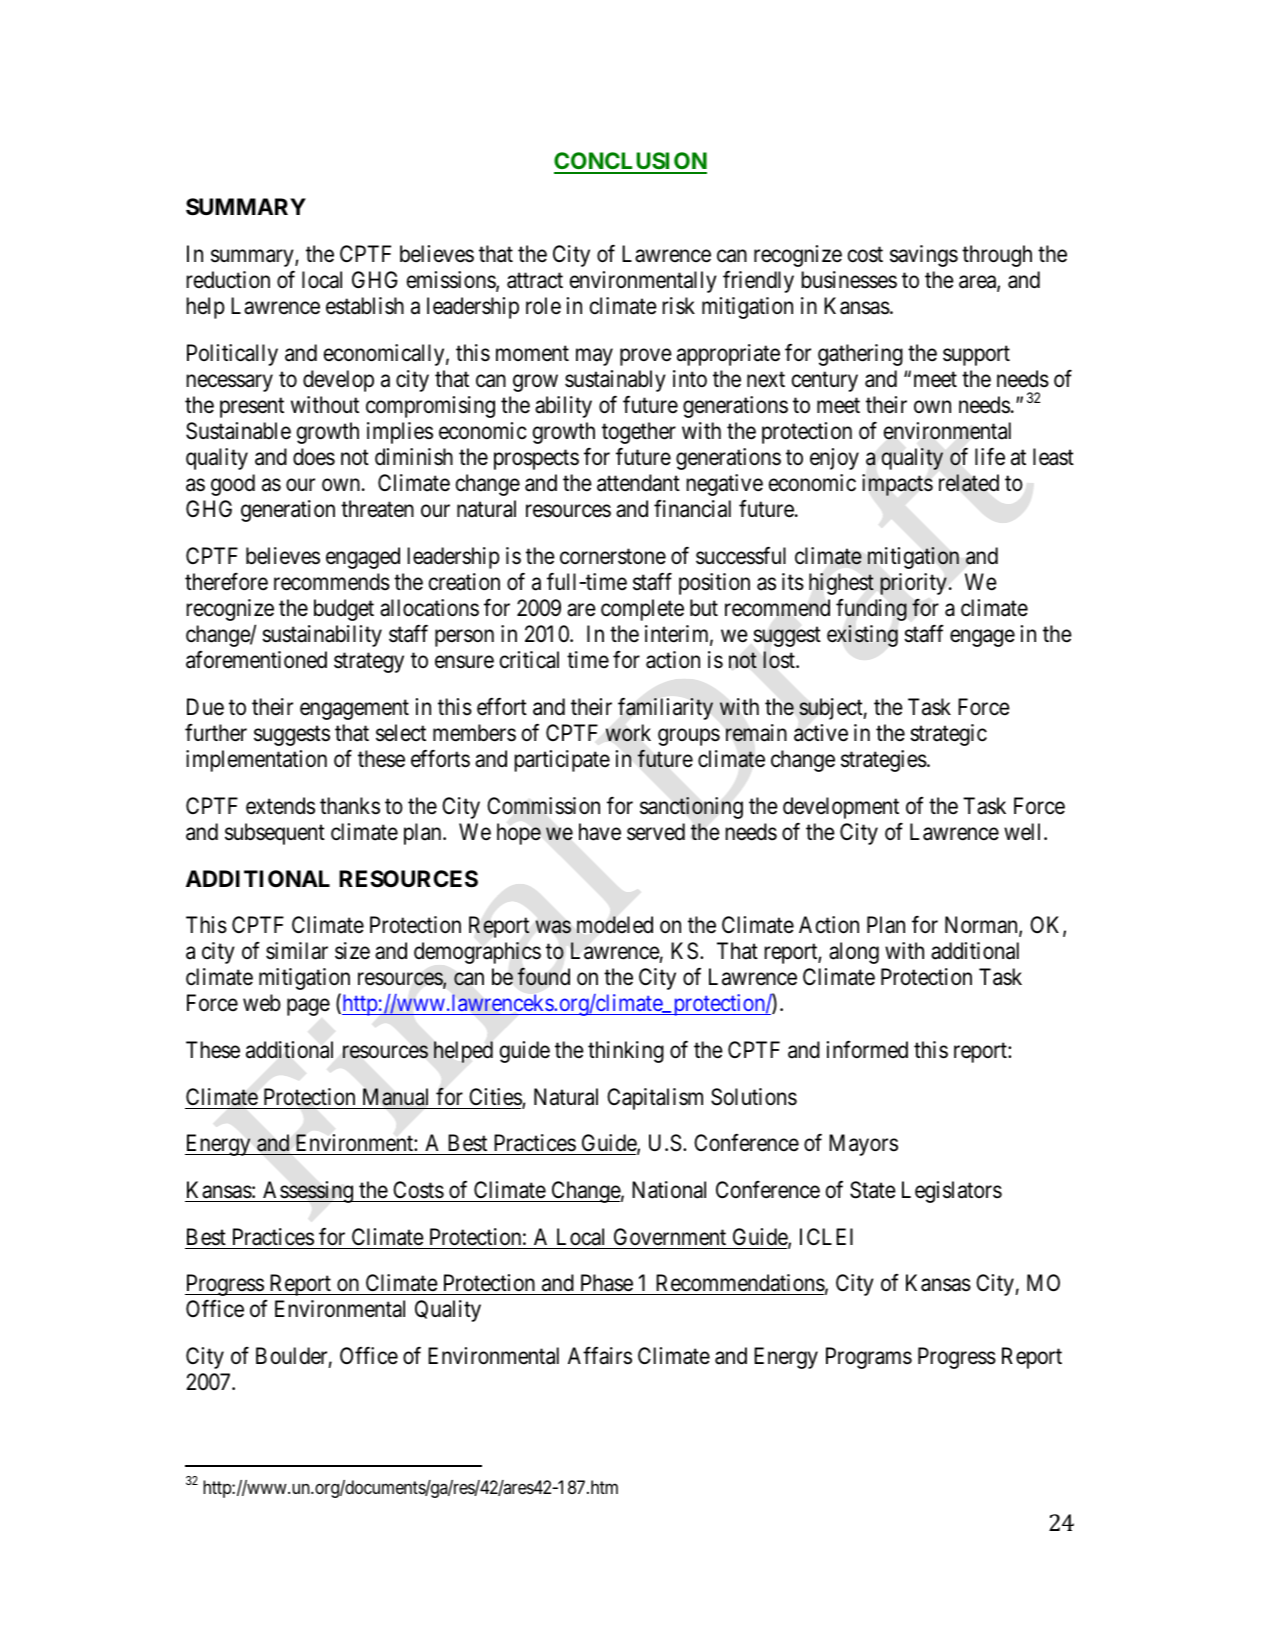  What do you see at coordinates (638, 483) in the screenshot?
I see `attendant` at bounding box center [638, 483].
